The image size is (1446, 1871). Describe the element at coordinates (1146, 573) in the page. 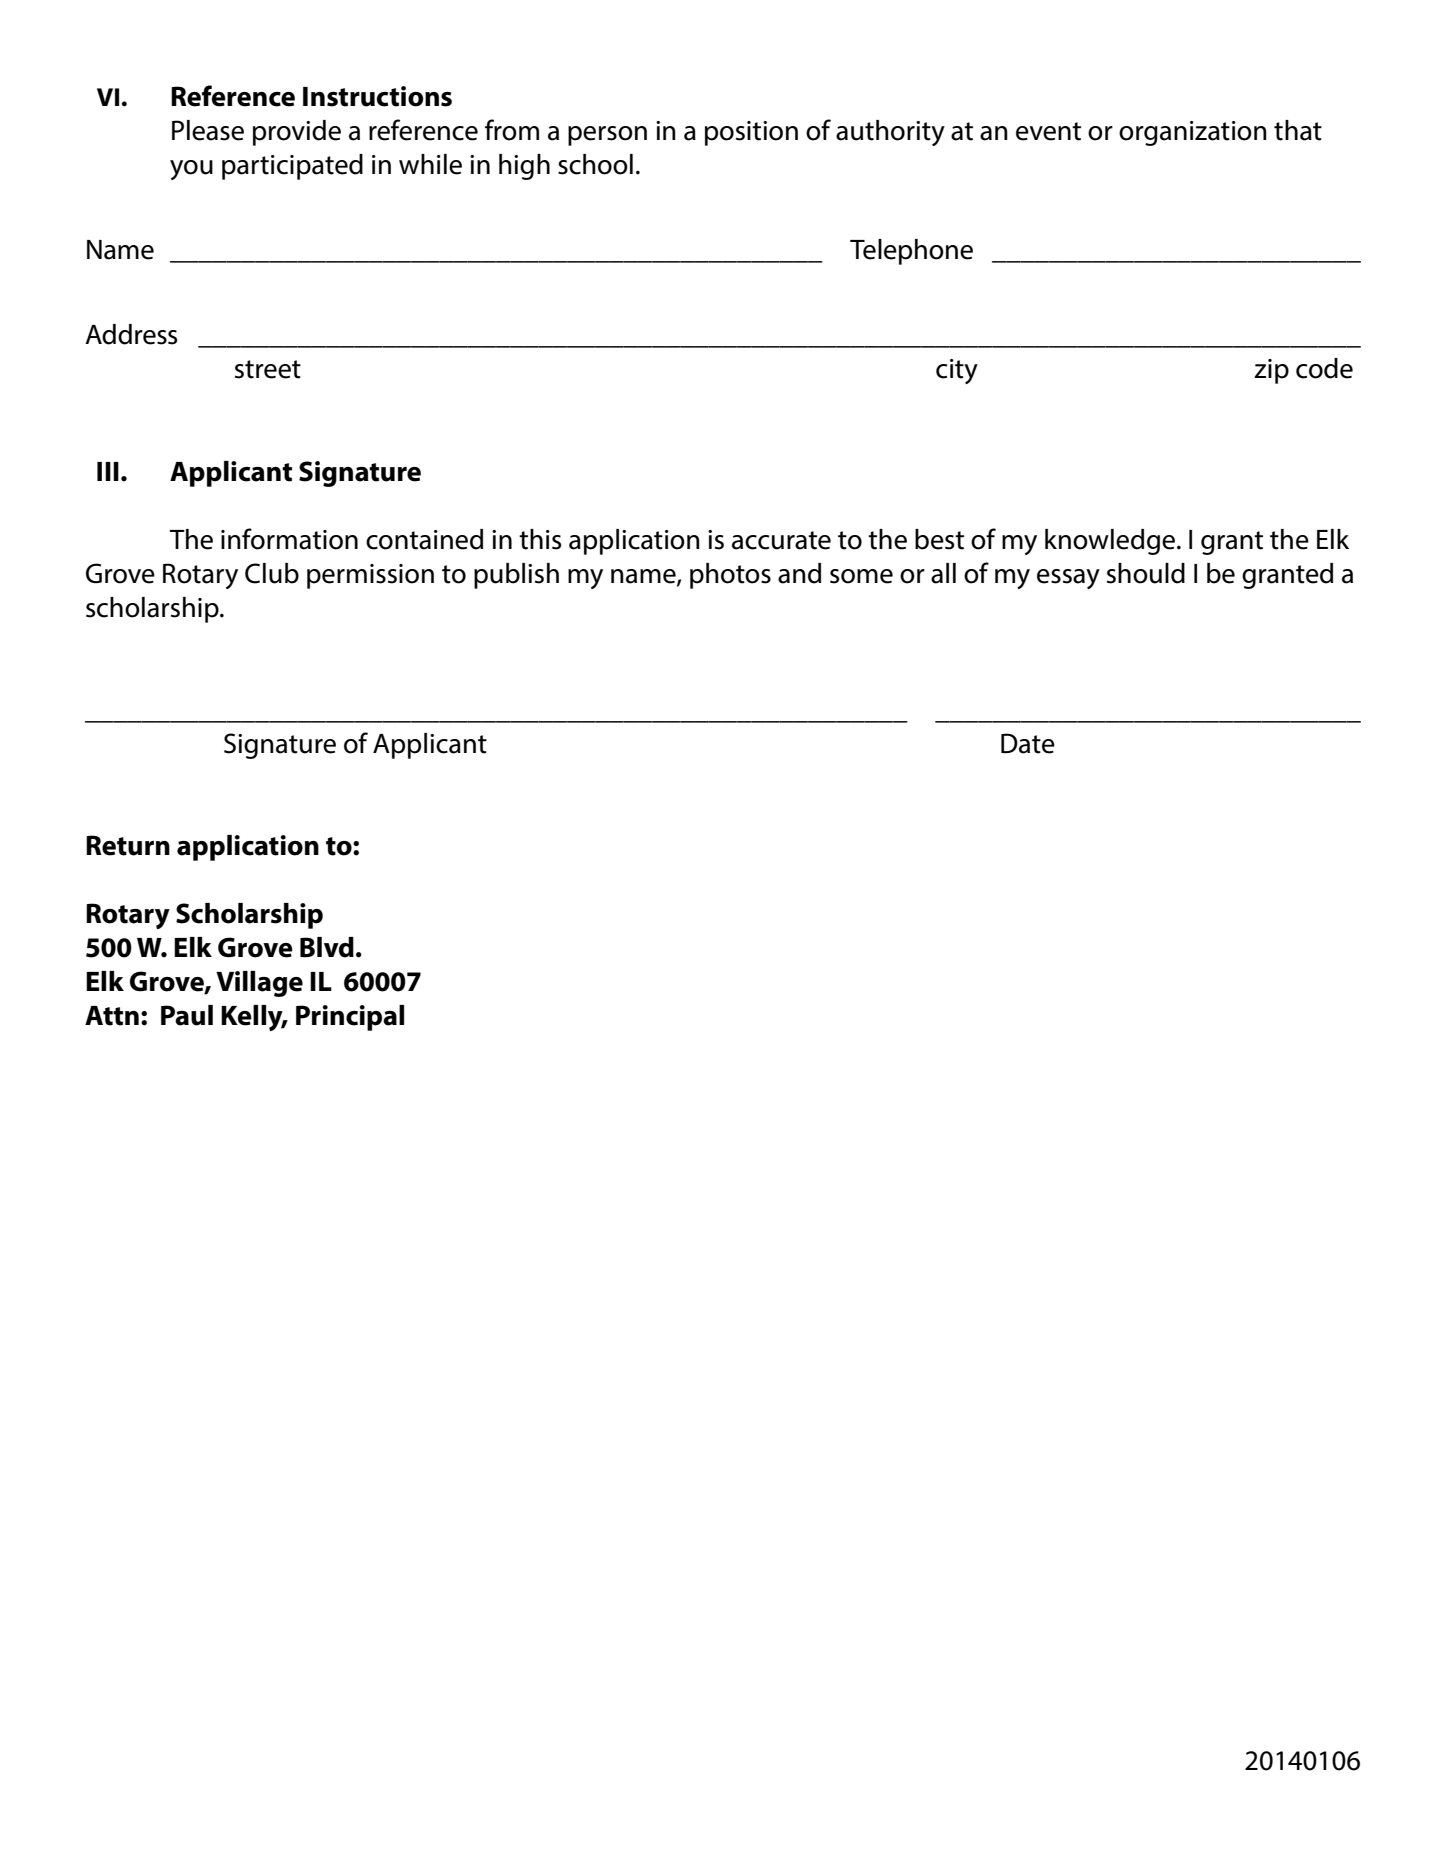

I see `should` at that location.
